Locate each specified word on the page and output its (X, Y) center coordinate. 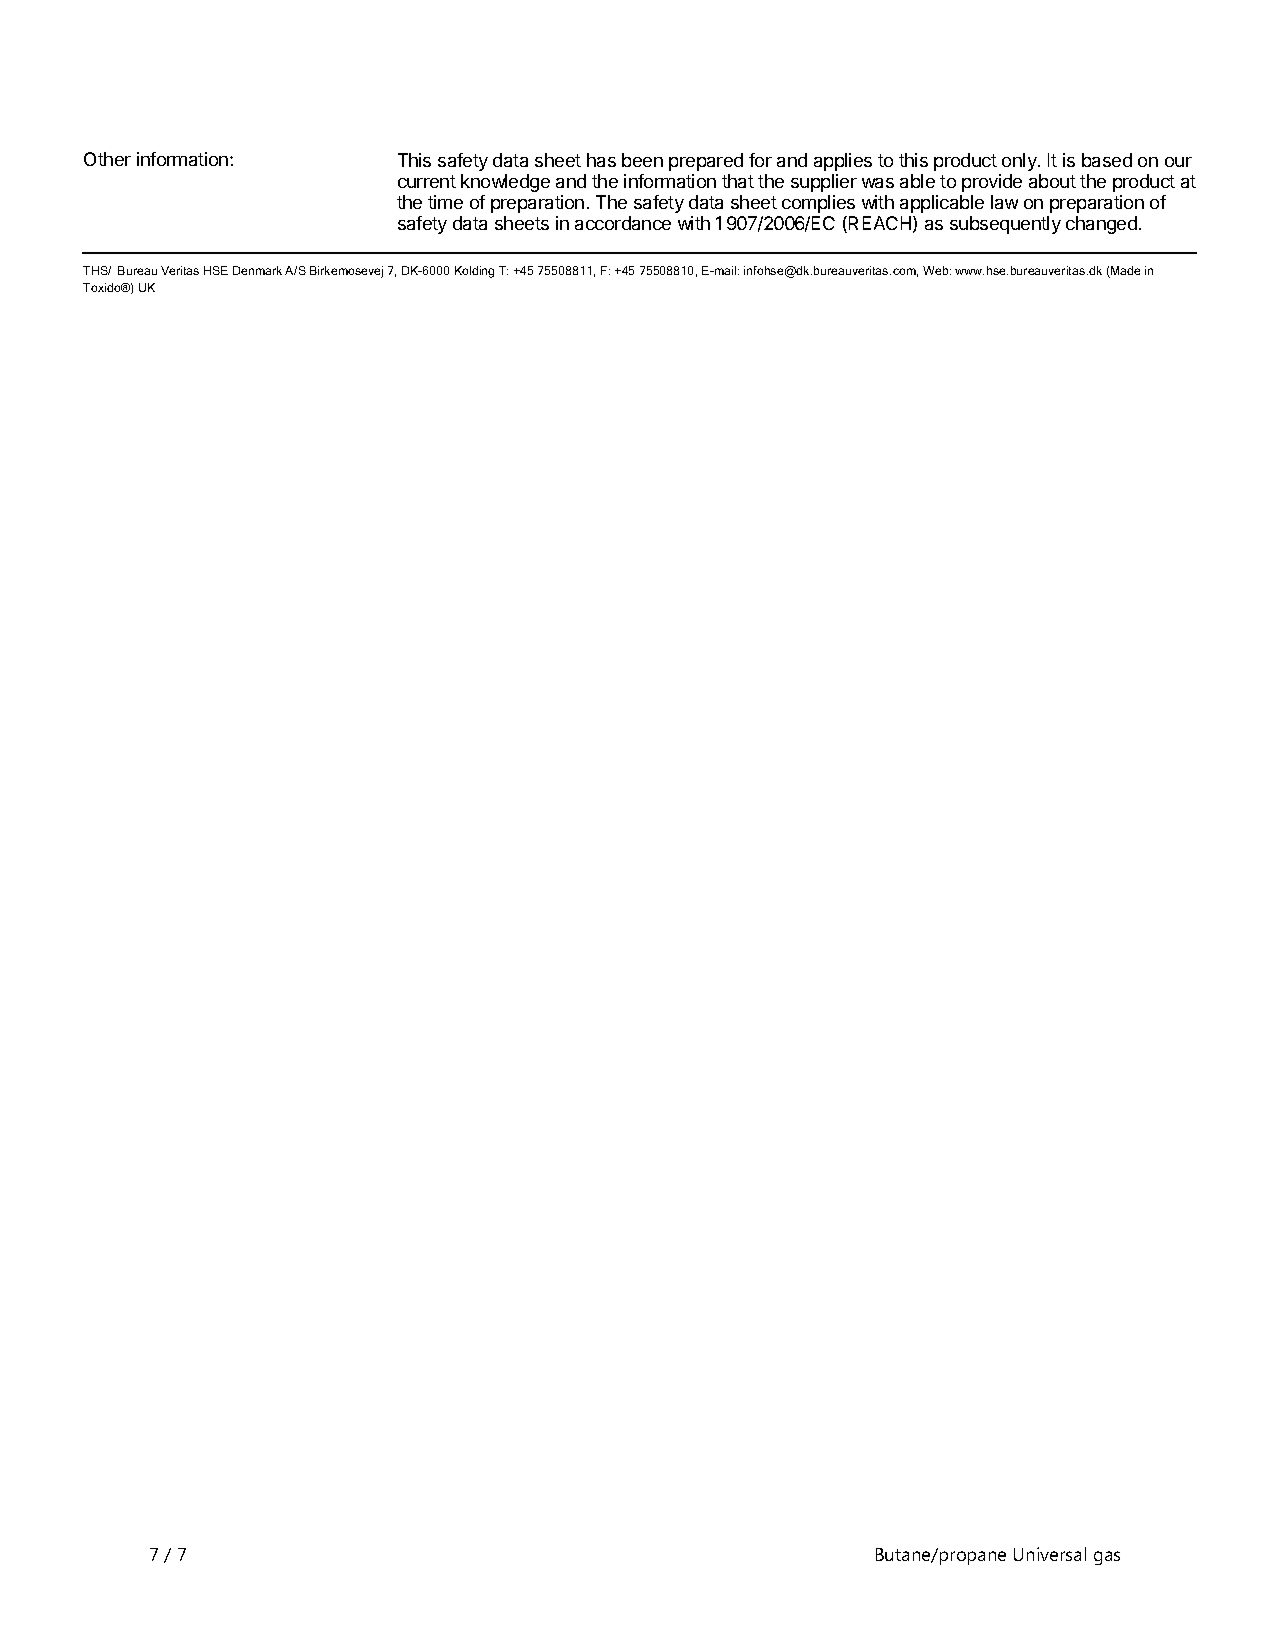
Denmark (257, 270)
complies (818, 204)
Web (937, 270)
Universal (1050, 1554)
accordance (623, 223)
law (1004, 202)
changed (1101, 225)
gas (1107, 1558)
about (1052, 181)
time (445, 202)
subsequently (1005, 225)
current (427, 181)
